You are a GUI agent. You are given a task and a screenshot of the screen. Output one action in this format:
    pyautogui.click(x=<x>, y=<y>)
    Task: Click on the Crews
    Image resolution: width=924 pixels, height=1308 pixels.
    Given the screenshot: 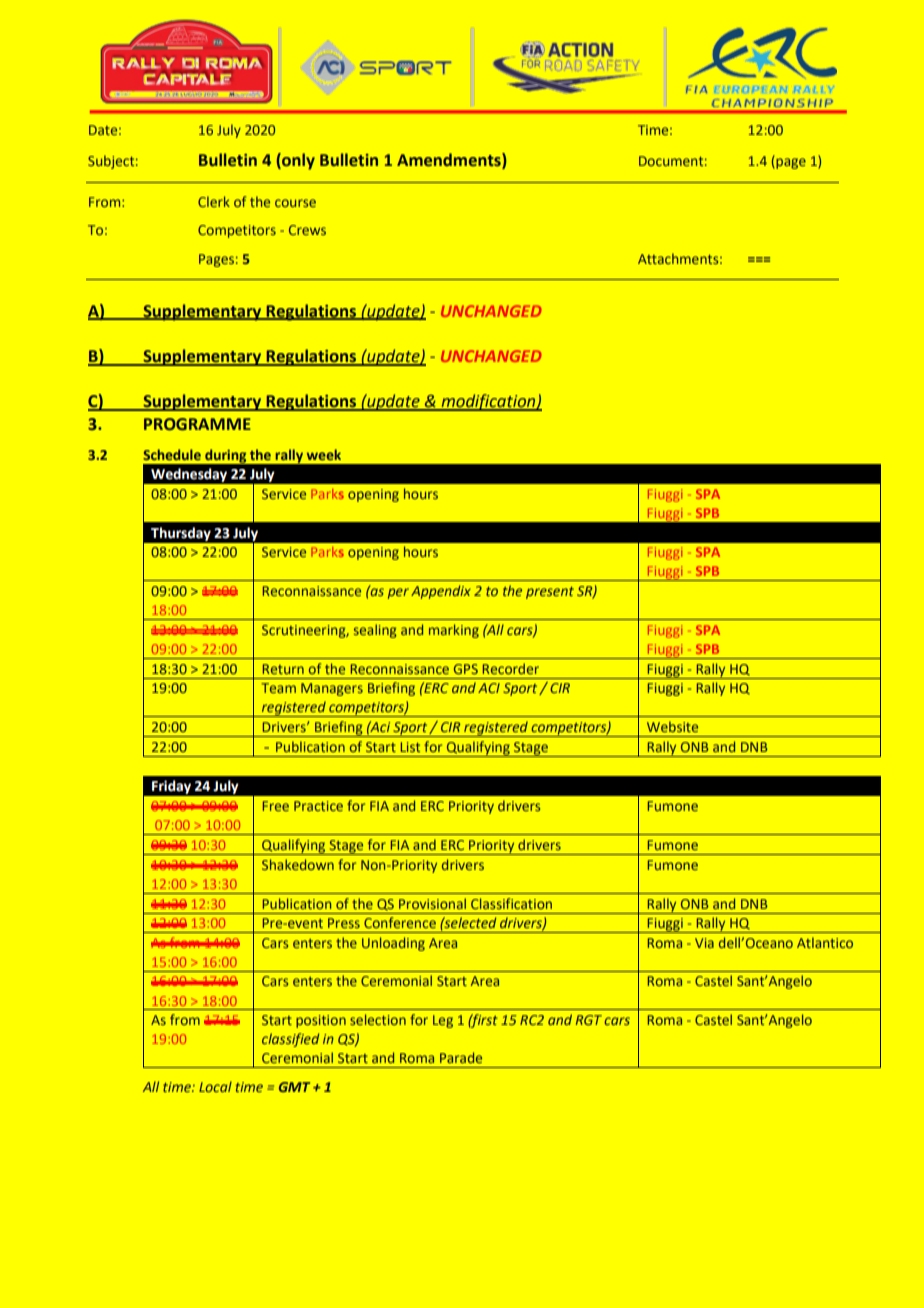 What is the action you would take?
    pyautogui.click(x=307, y=230)
